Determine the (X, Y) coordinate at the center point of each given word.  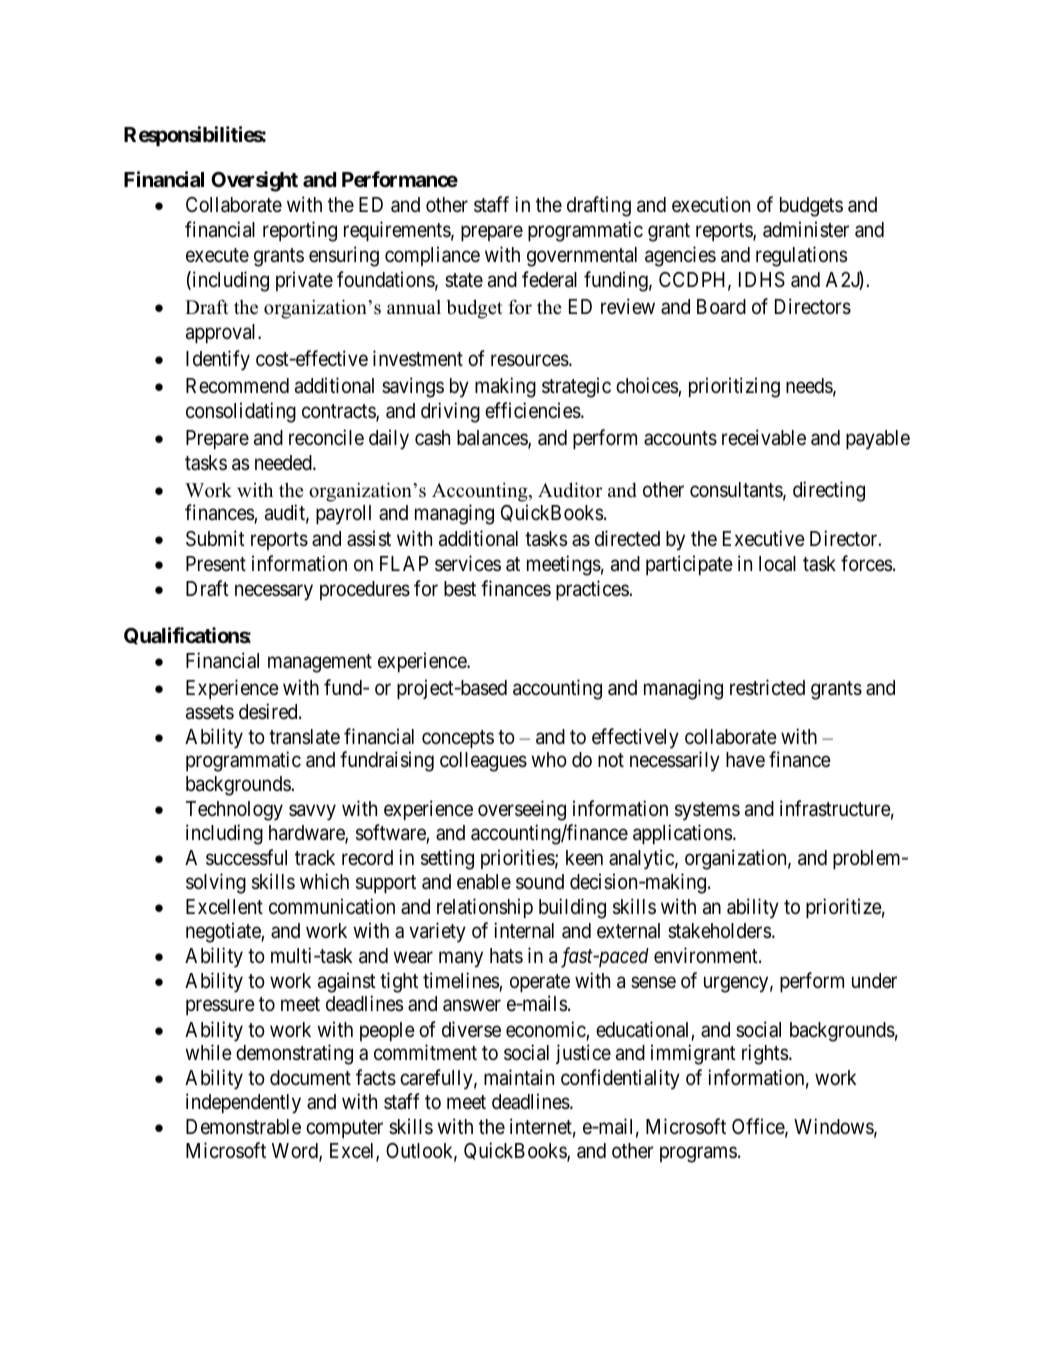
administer (806, 229)
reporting (300, 231)
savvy (312, 813)
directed (627, 538)
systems (707, 811)
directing (829, 491)
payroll (343, 515)
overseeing (522, 810)
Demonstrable (243, 1127)
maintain (519, 1077)
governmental (582, 257)
